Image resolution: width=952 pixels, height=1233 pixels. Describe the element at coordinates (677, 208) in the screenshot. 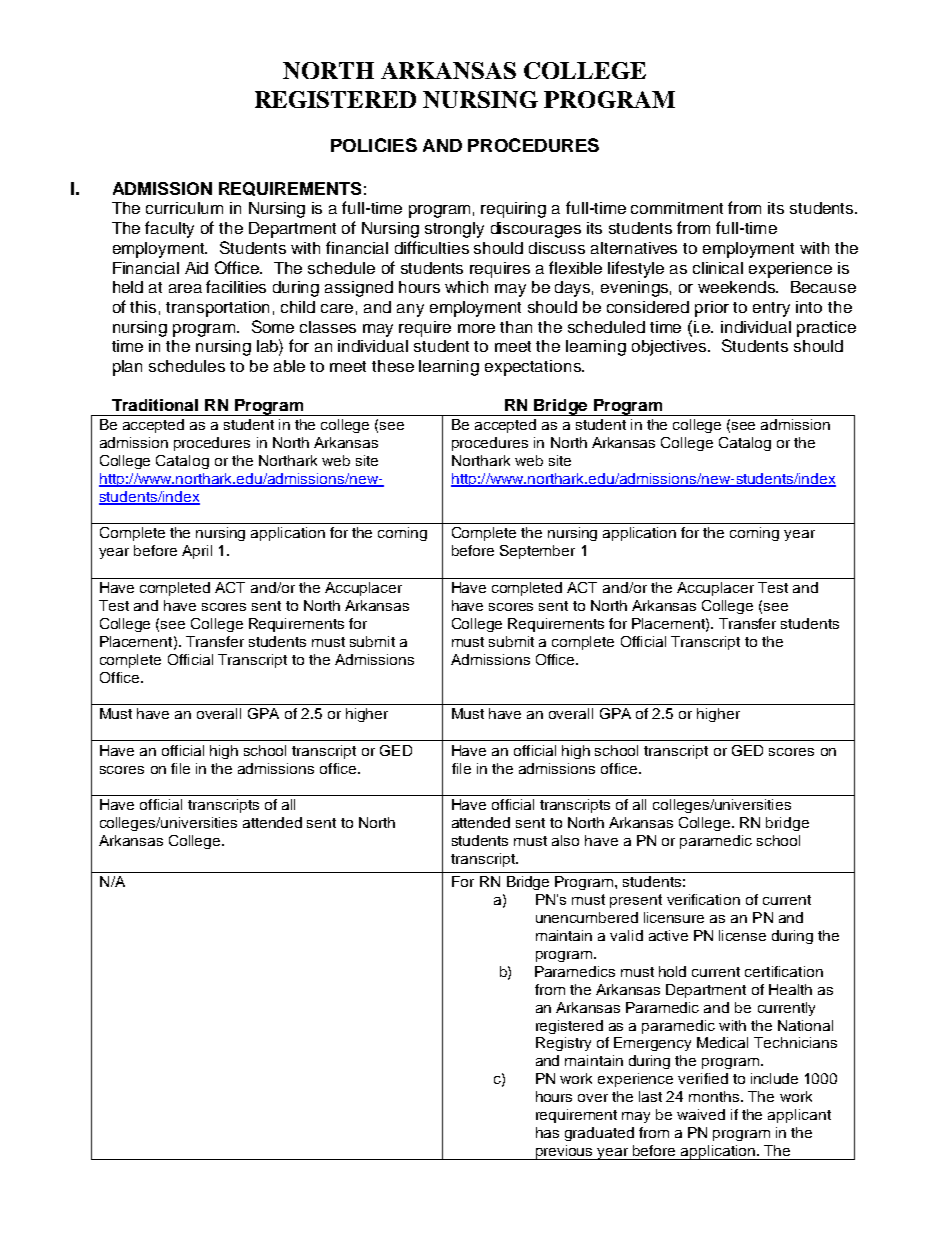

I see `commitment` at that location.
